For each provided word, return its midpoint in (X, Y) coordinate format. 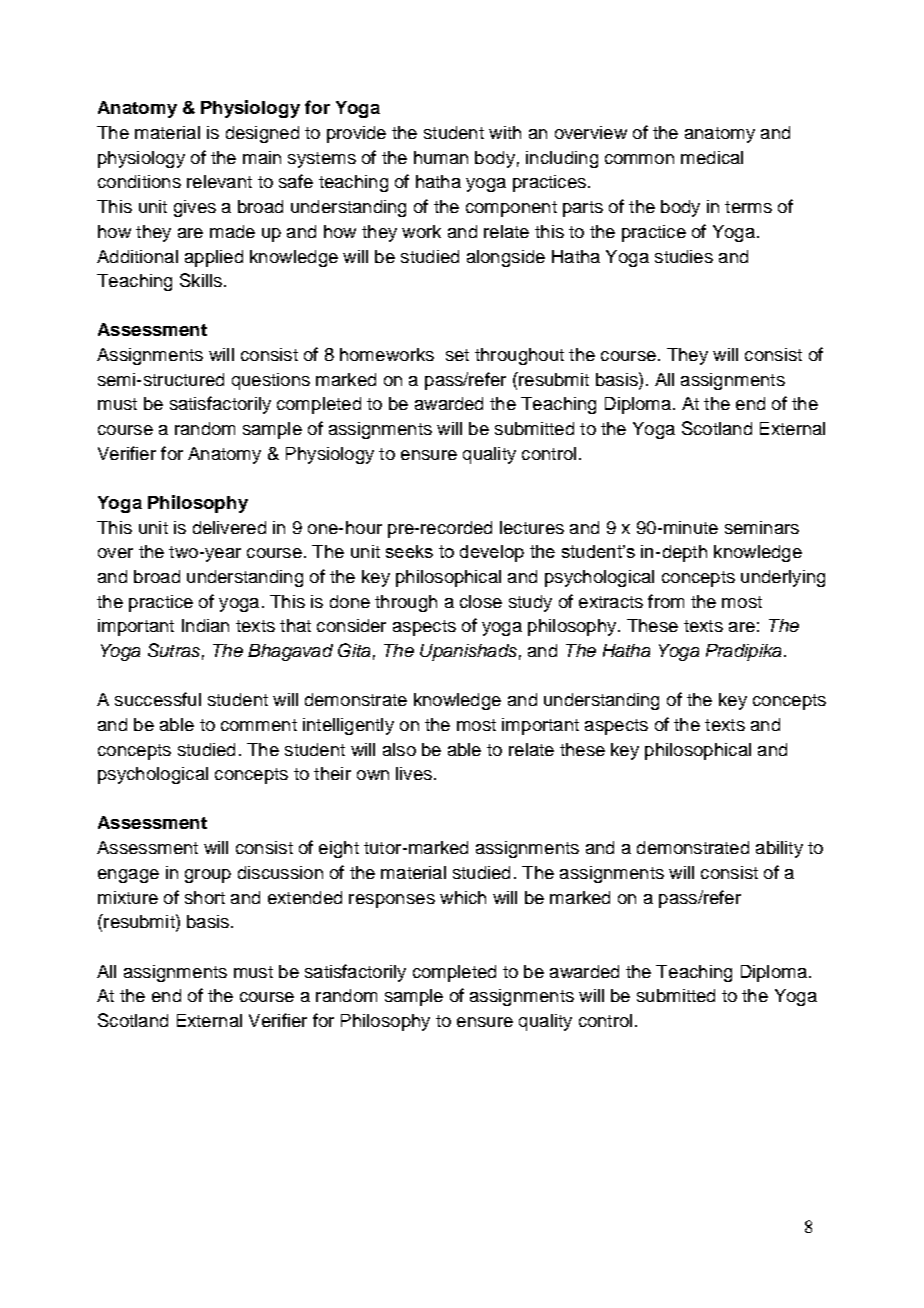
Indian (205, 625)
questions (271, 381)
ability (779, 849)
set (457, 355)
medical (712, 157)
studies (684, 256)
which (463, 897)
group (208, 876)
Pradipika (743, 652)
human (441, 157)
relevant (219, 181)
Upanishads (468, 652)
